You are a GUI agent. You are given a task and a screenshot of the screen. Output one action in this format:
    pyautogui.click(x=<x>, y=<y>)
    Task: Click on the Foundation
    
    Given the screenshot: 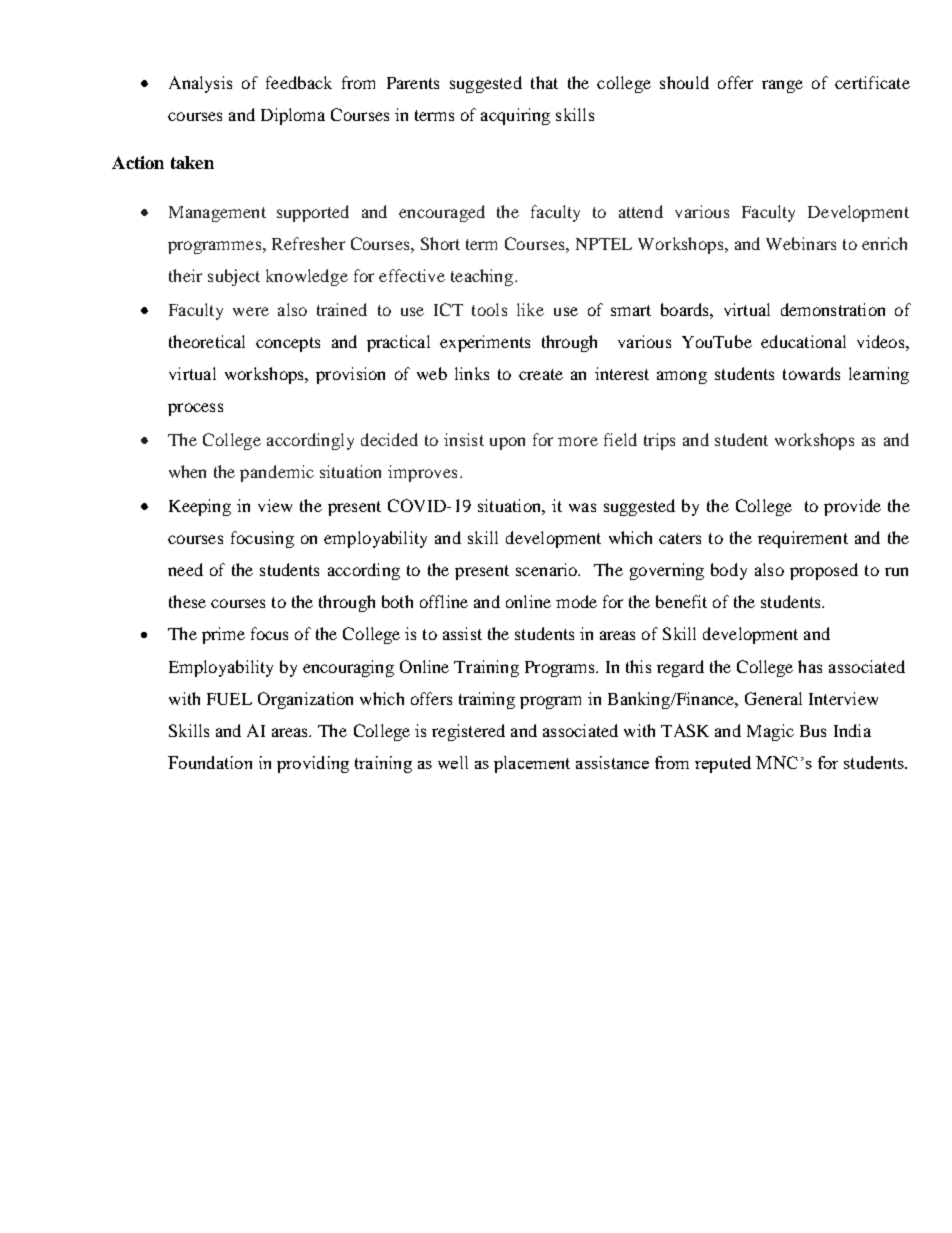 What is the action you would take?
    pyautogui.click(x=210, y=762)
